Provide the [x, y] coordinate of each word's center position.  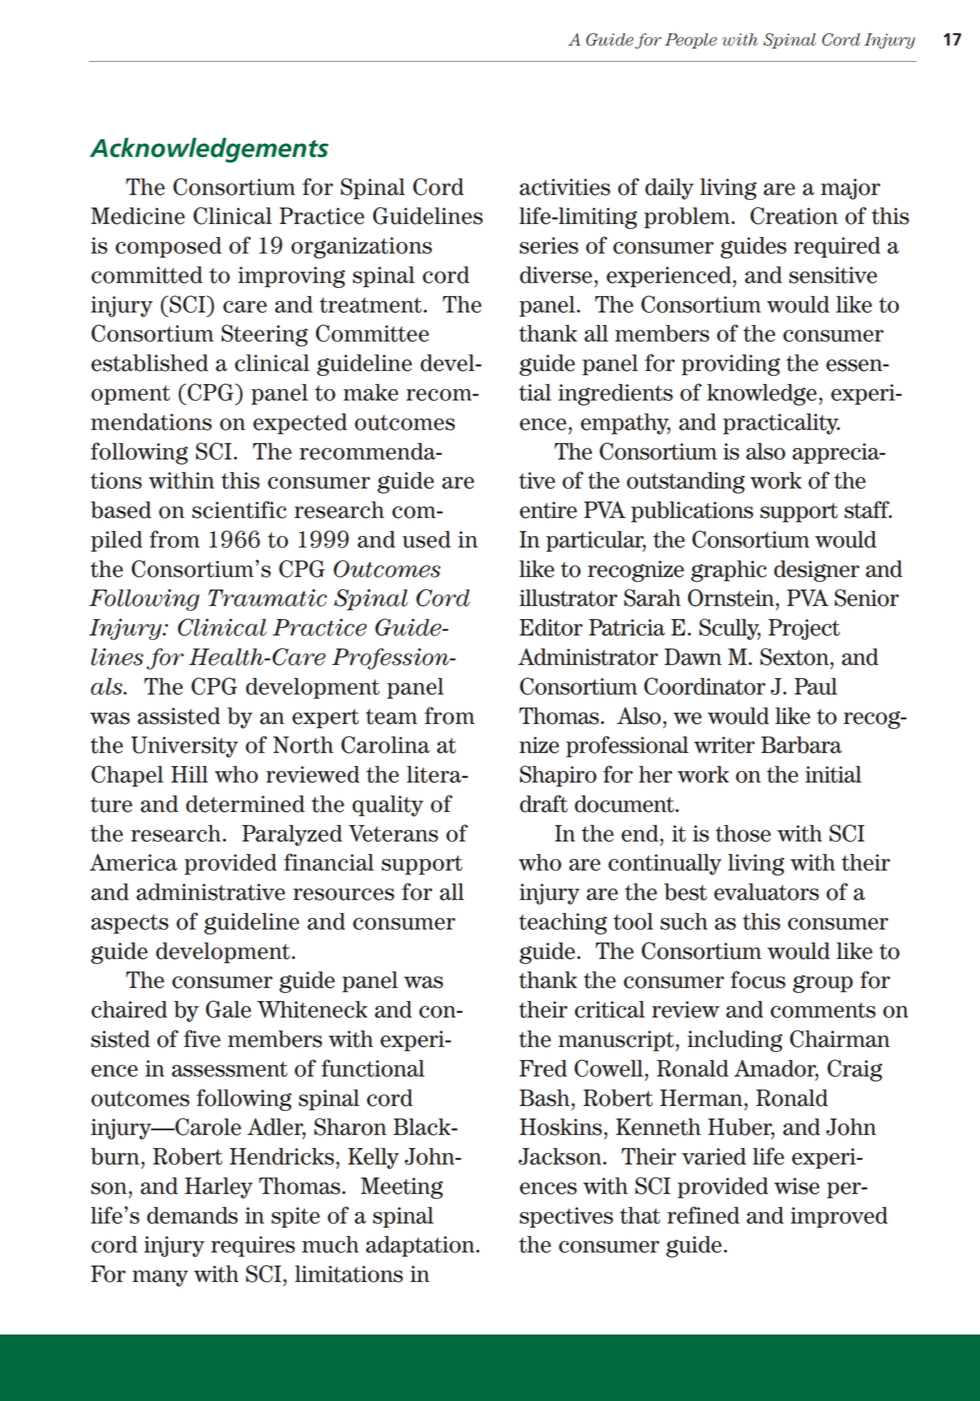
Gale [228, 1009]
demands [192, 1215]
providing [731, 365]
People [691, 41]
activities [564, 187]
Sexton [795, 657]
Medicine [138, 216]
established [149, 363]
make [370, 392]
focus [758, 980]
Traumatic [267, 598]
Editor [551, 627]
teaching [563, 924]
